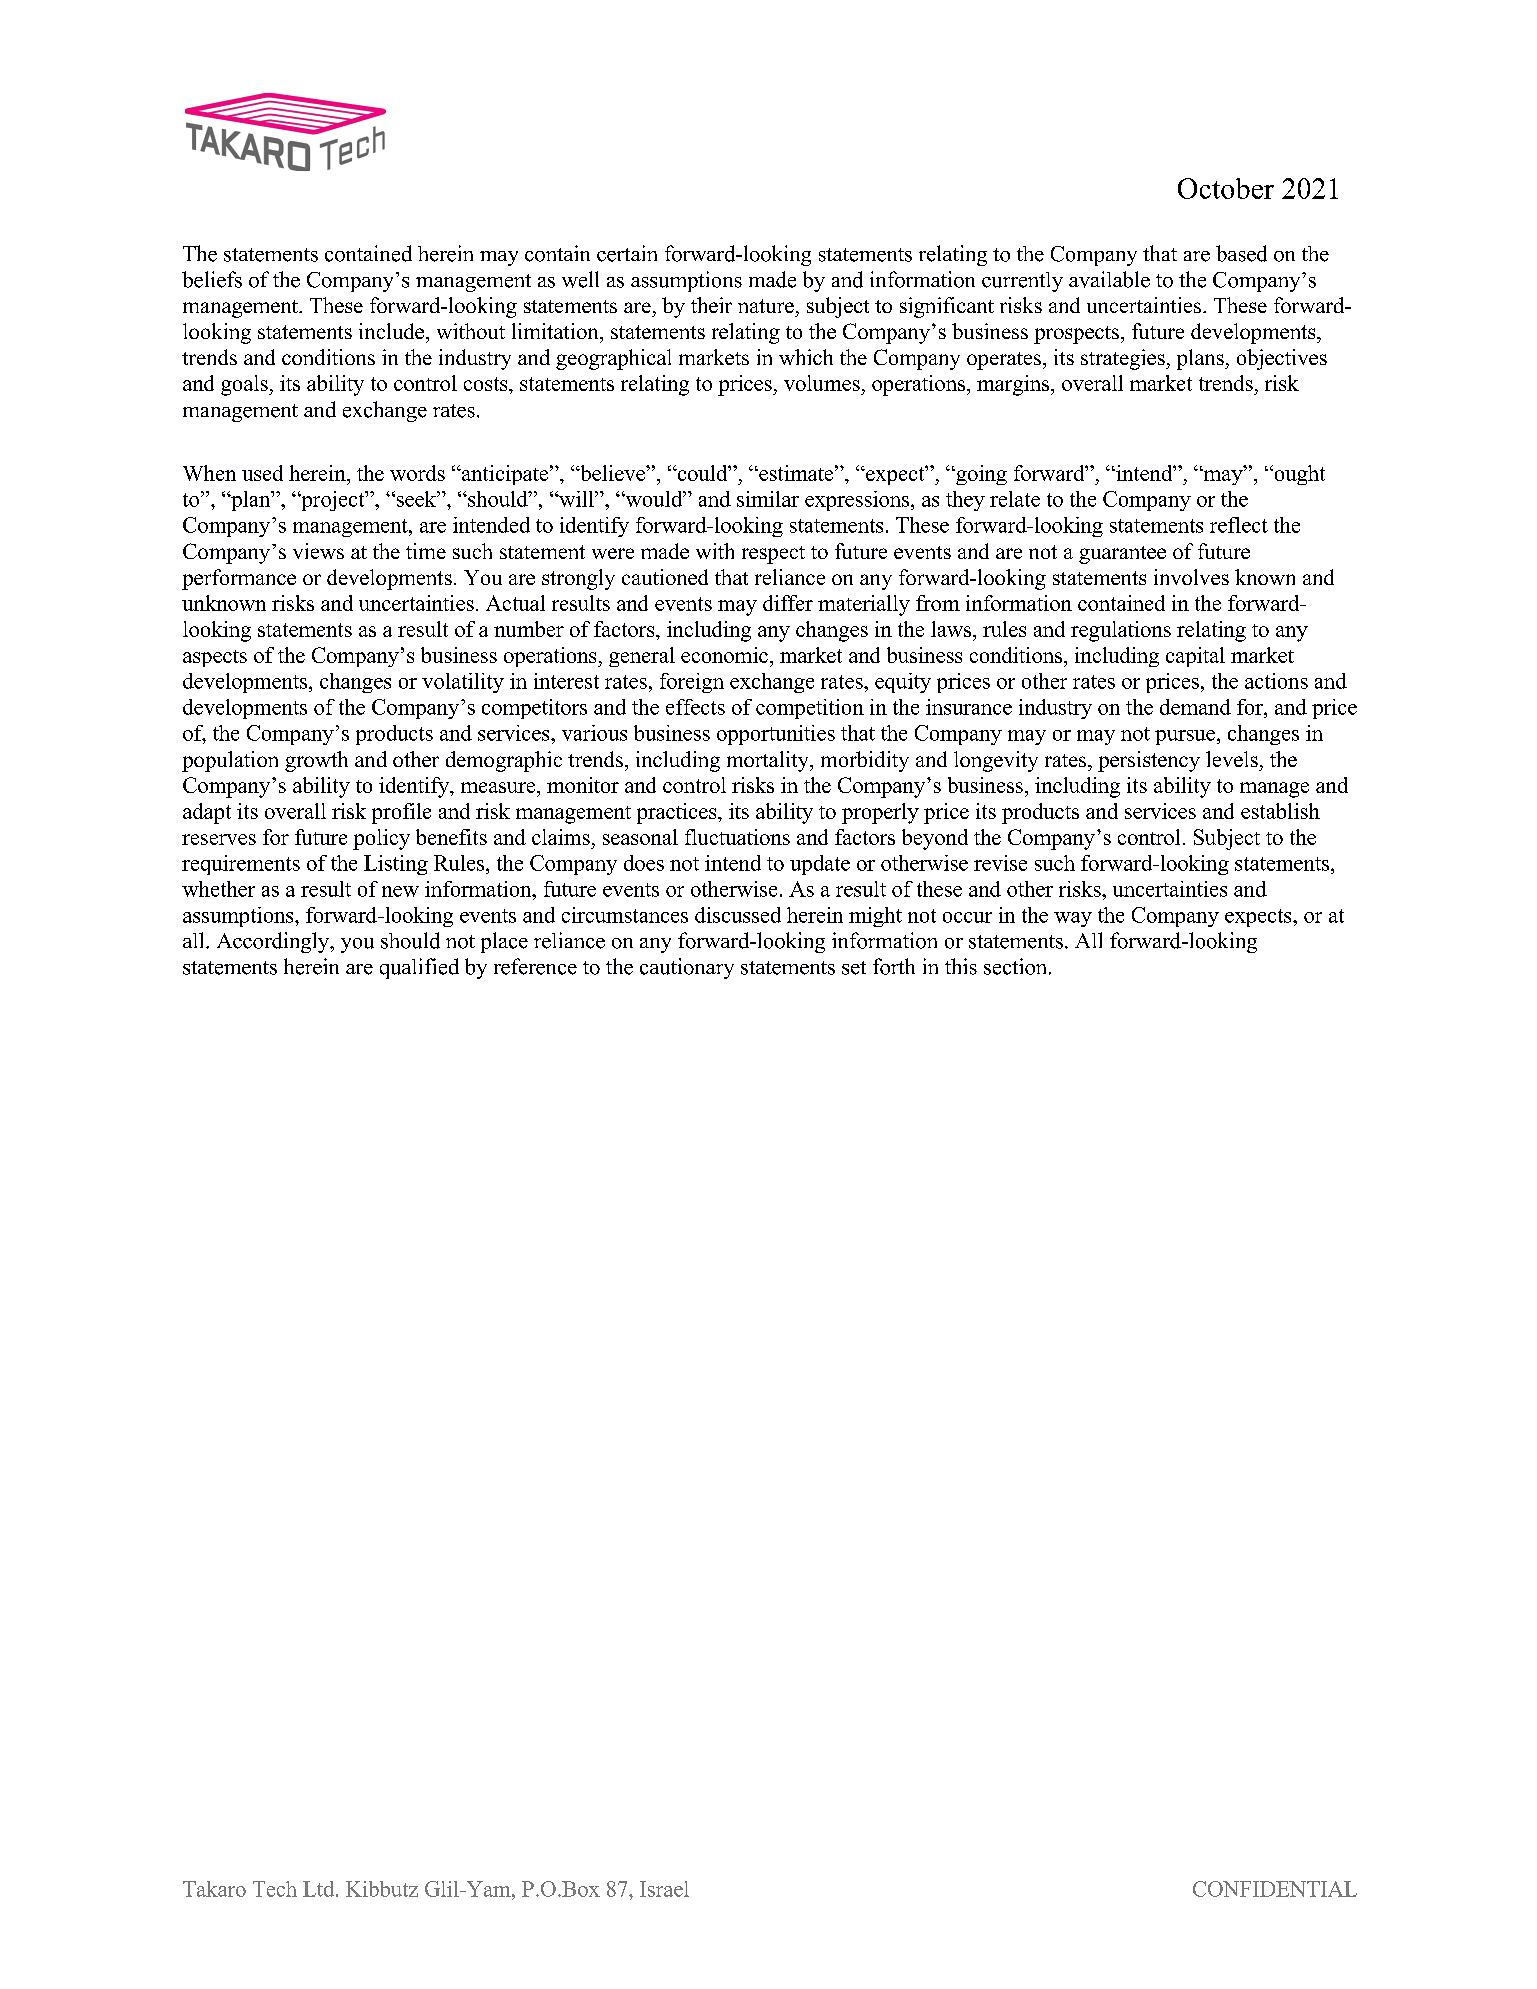 This screenshot has width=1537, height=1989. Describe the element at coordinates (393, 331) in the screenshot. I see `include` at that location.
